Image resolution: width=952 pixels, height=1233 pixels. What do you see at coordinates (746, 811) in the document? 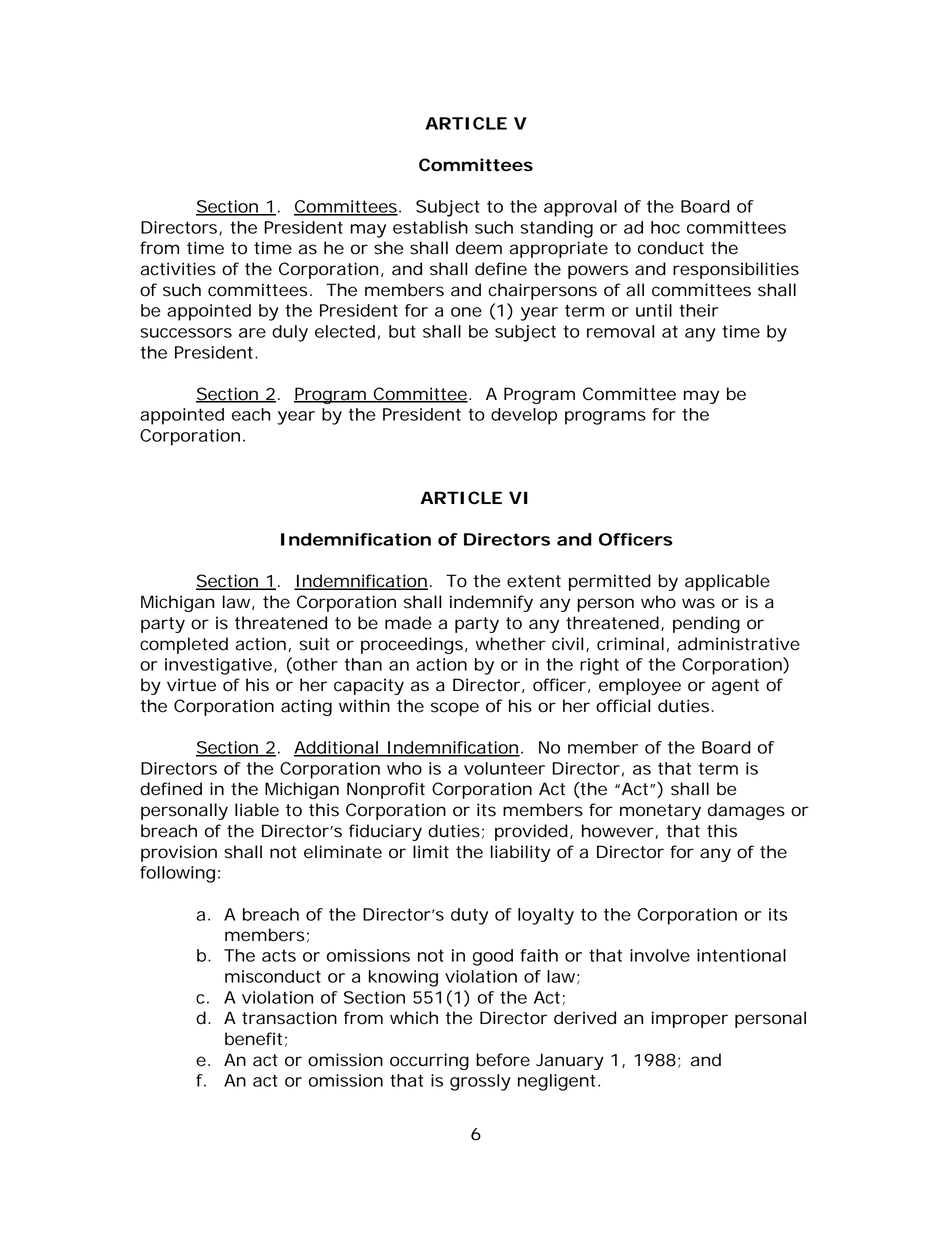
I see `damages` at bounding box center [746, 811].
